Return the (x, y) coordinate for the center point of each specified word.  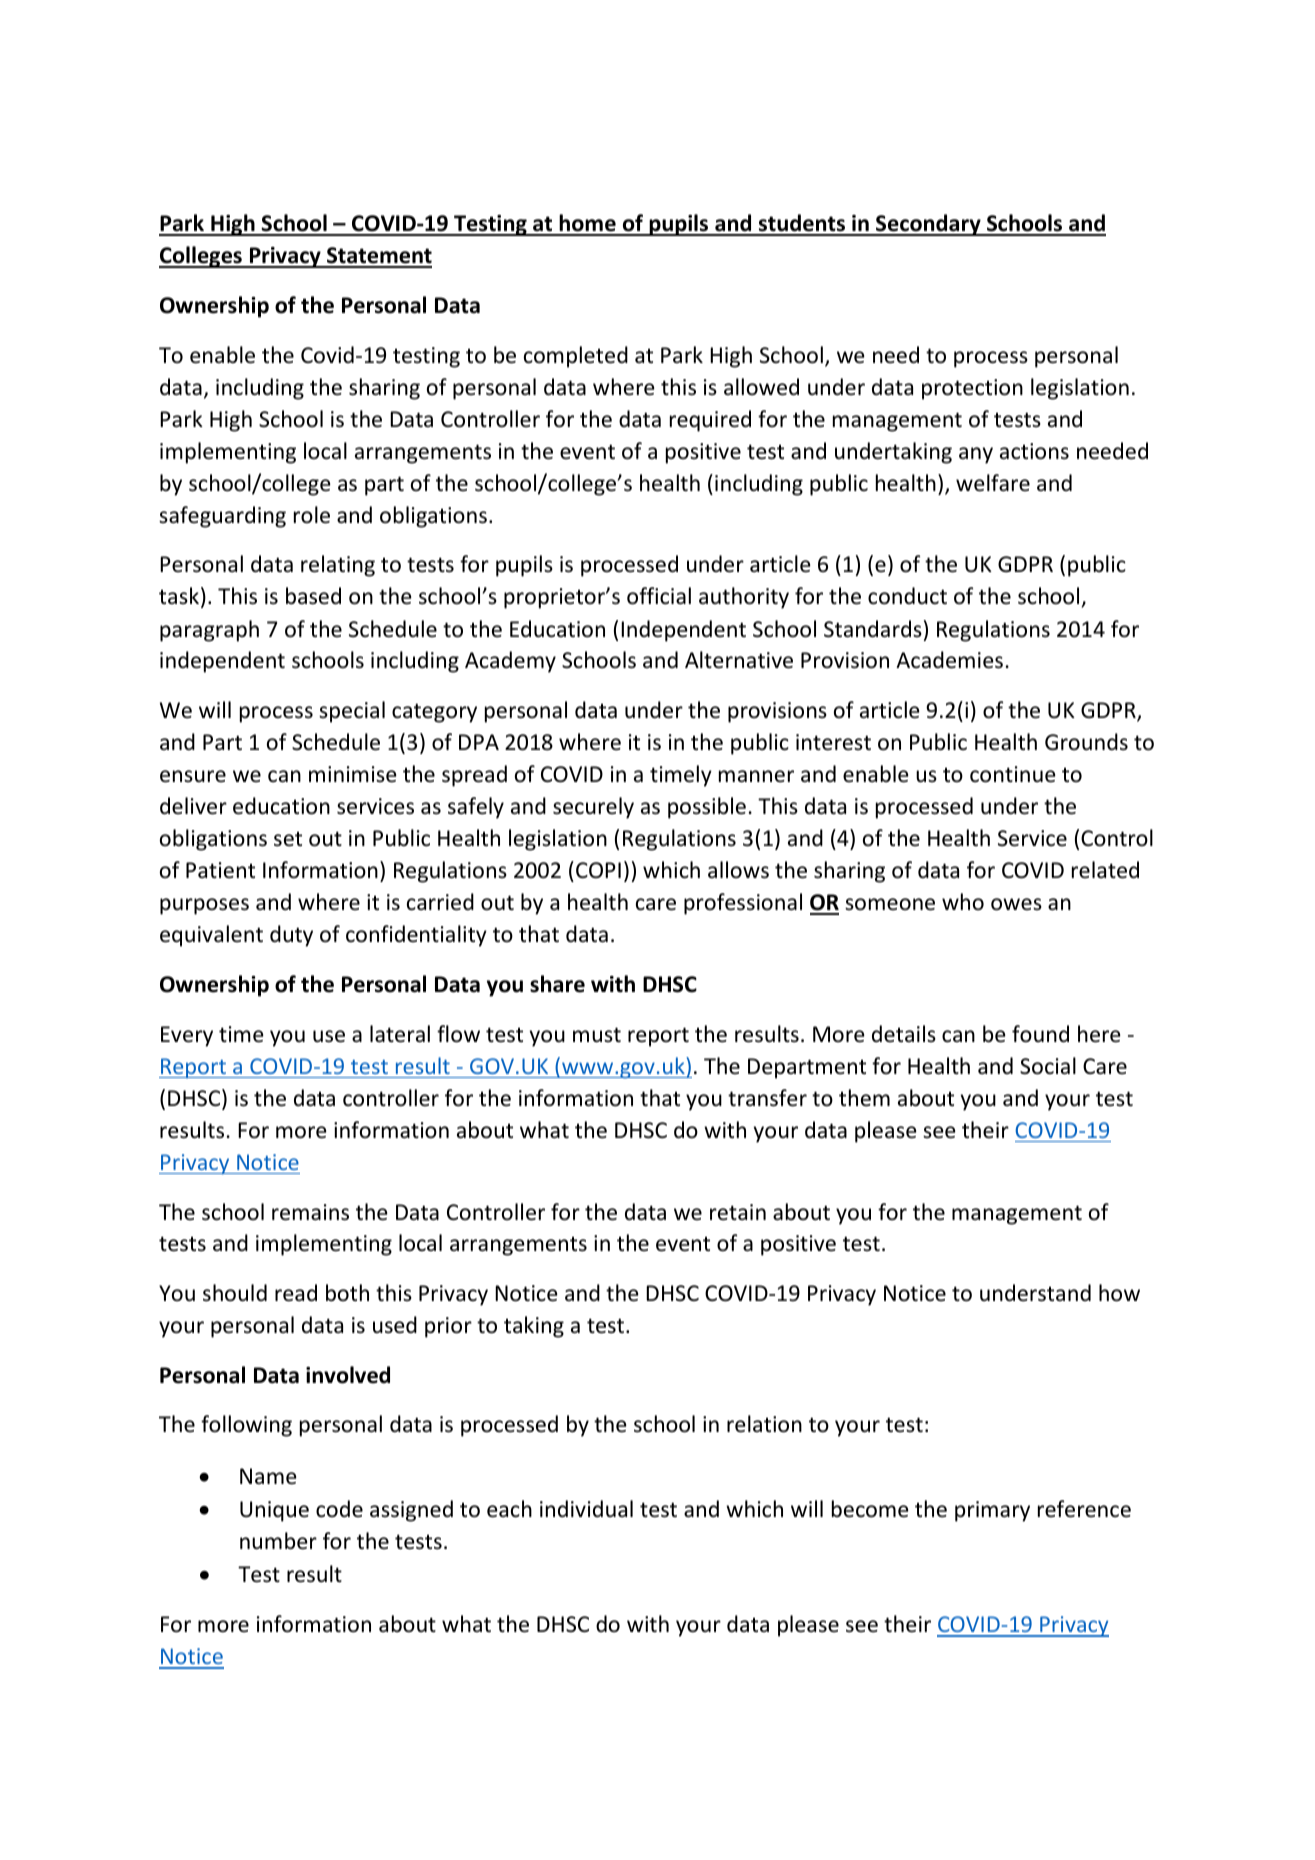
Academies (949, 660)
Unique (274, 1511)
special (352, 712)
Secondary (928, 225)
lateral (400, 1034)
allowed (761, 387)
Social (1048, 1066)
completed (576, 357)
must (597, 1035)
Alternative (739, 660)
